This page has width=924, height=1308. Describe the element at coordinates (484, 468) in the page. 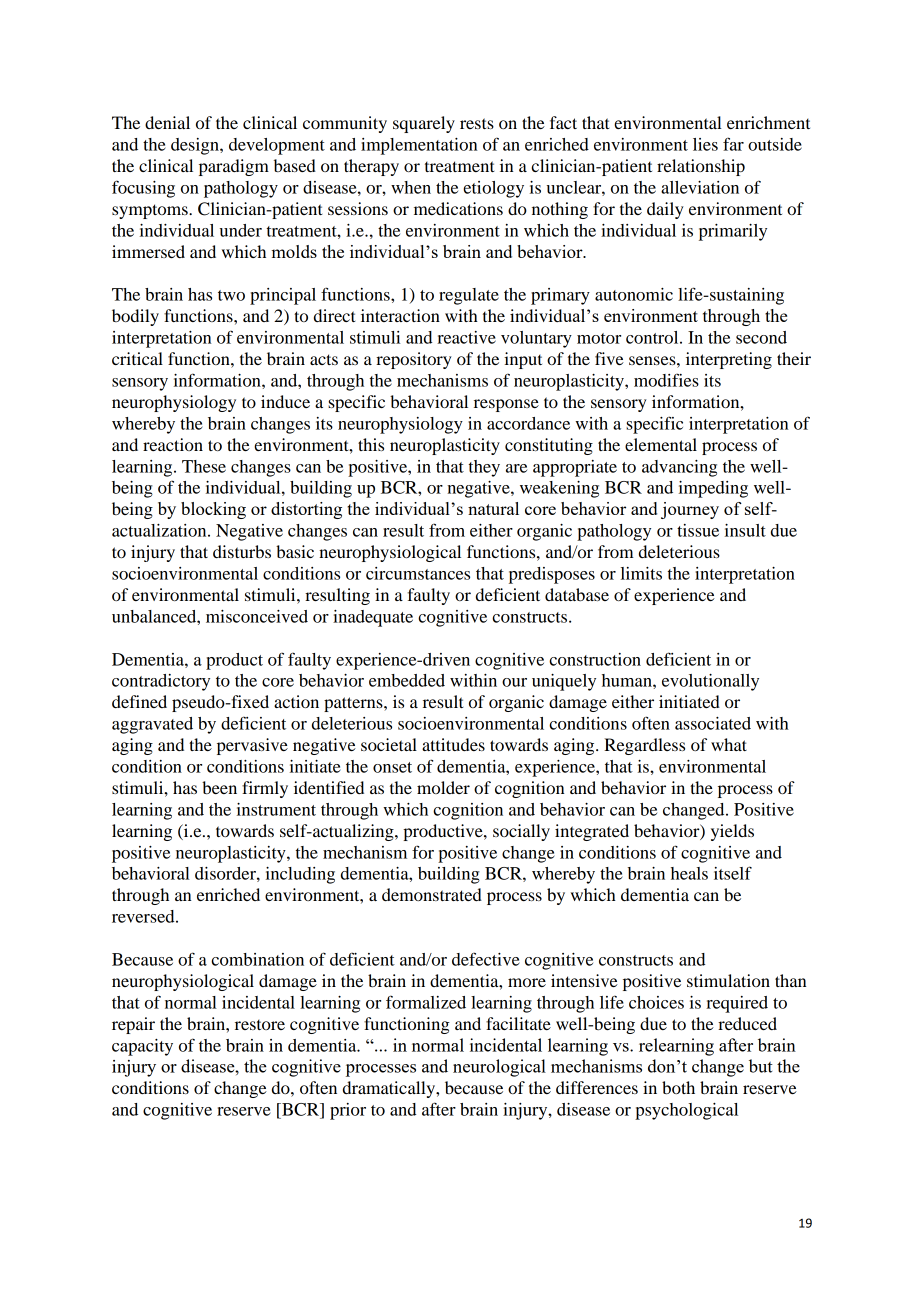

I see `they` at that location.
